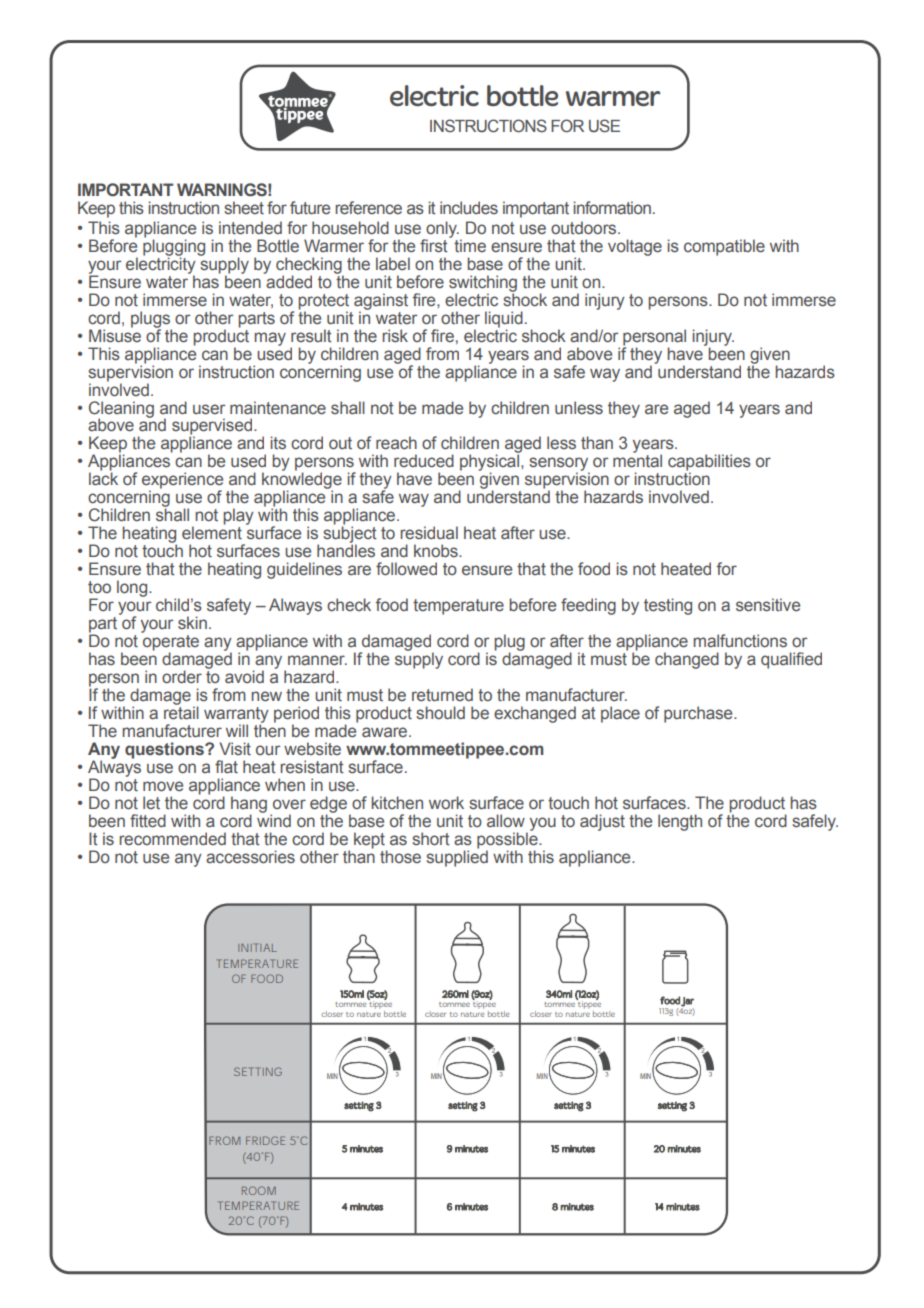 The image size is (924, 1308). What do you see at coordinates (442, 695) in the screenshot?
I see `returned` at bounding box center [442, 695].
